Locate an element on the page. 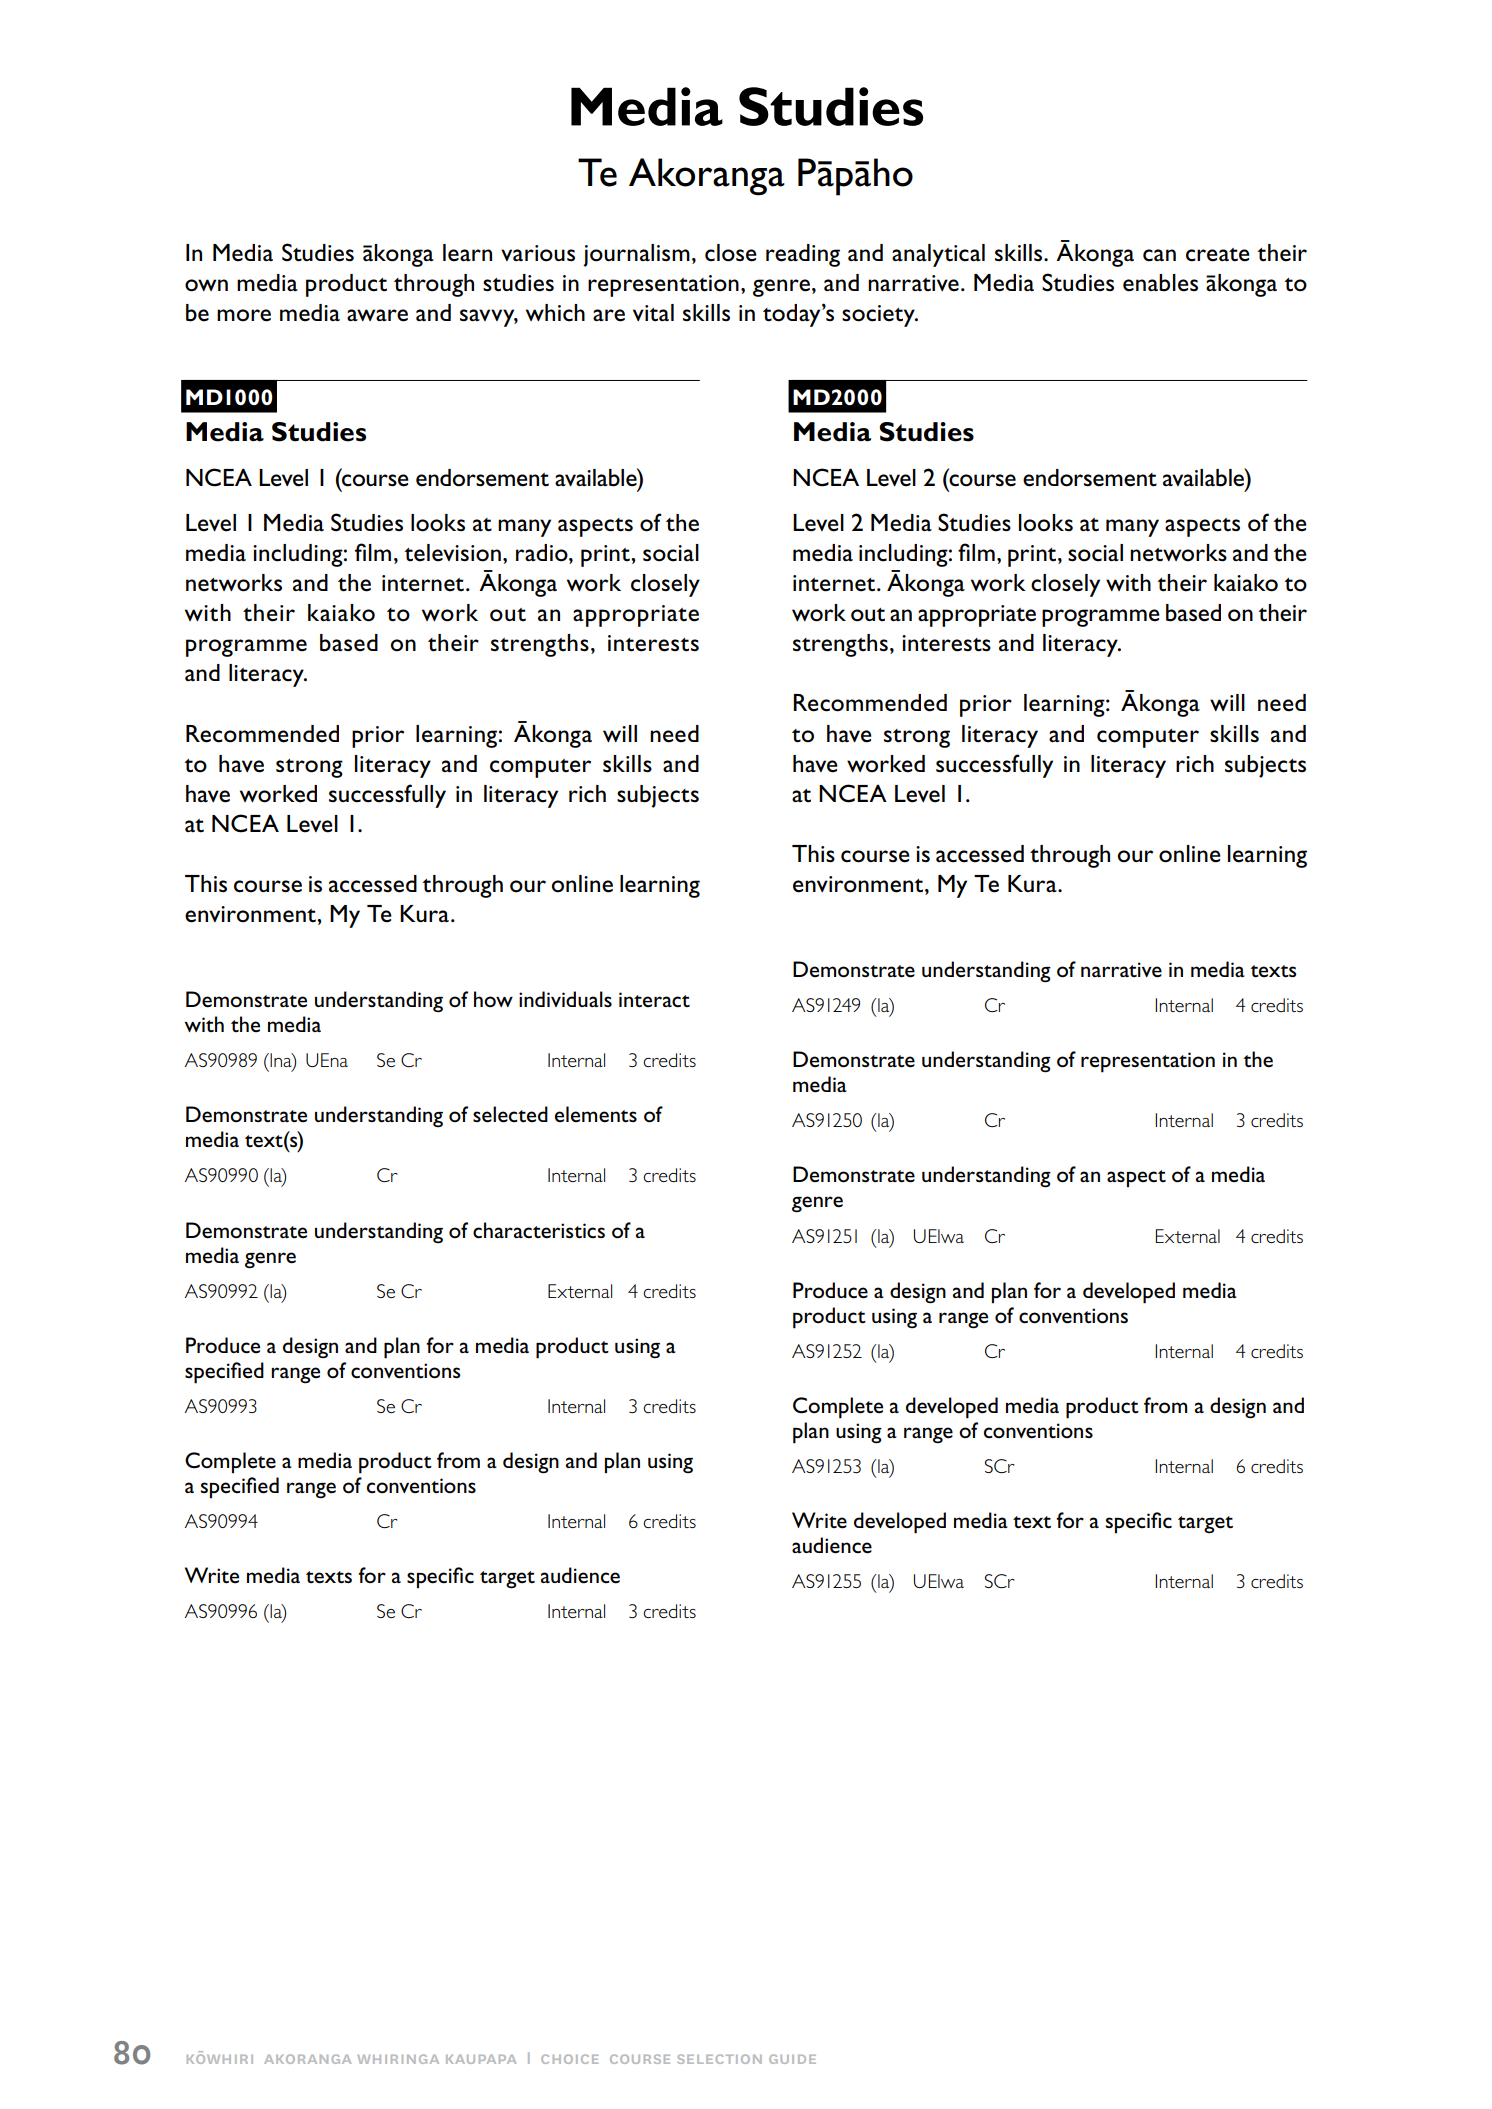  guide is located at coordinates (792, 2059).
